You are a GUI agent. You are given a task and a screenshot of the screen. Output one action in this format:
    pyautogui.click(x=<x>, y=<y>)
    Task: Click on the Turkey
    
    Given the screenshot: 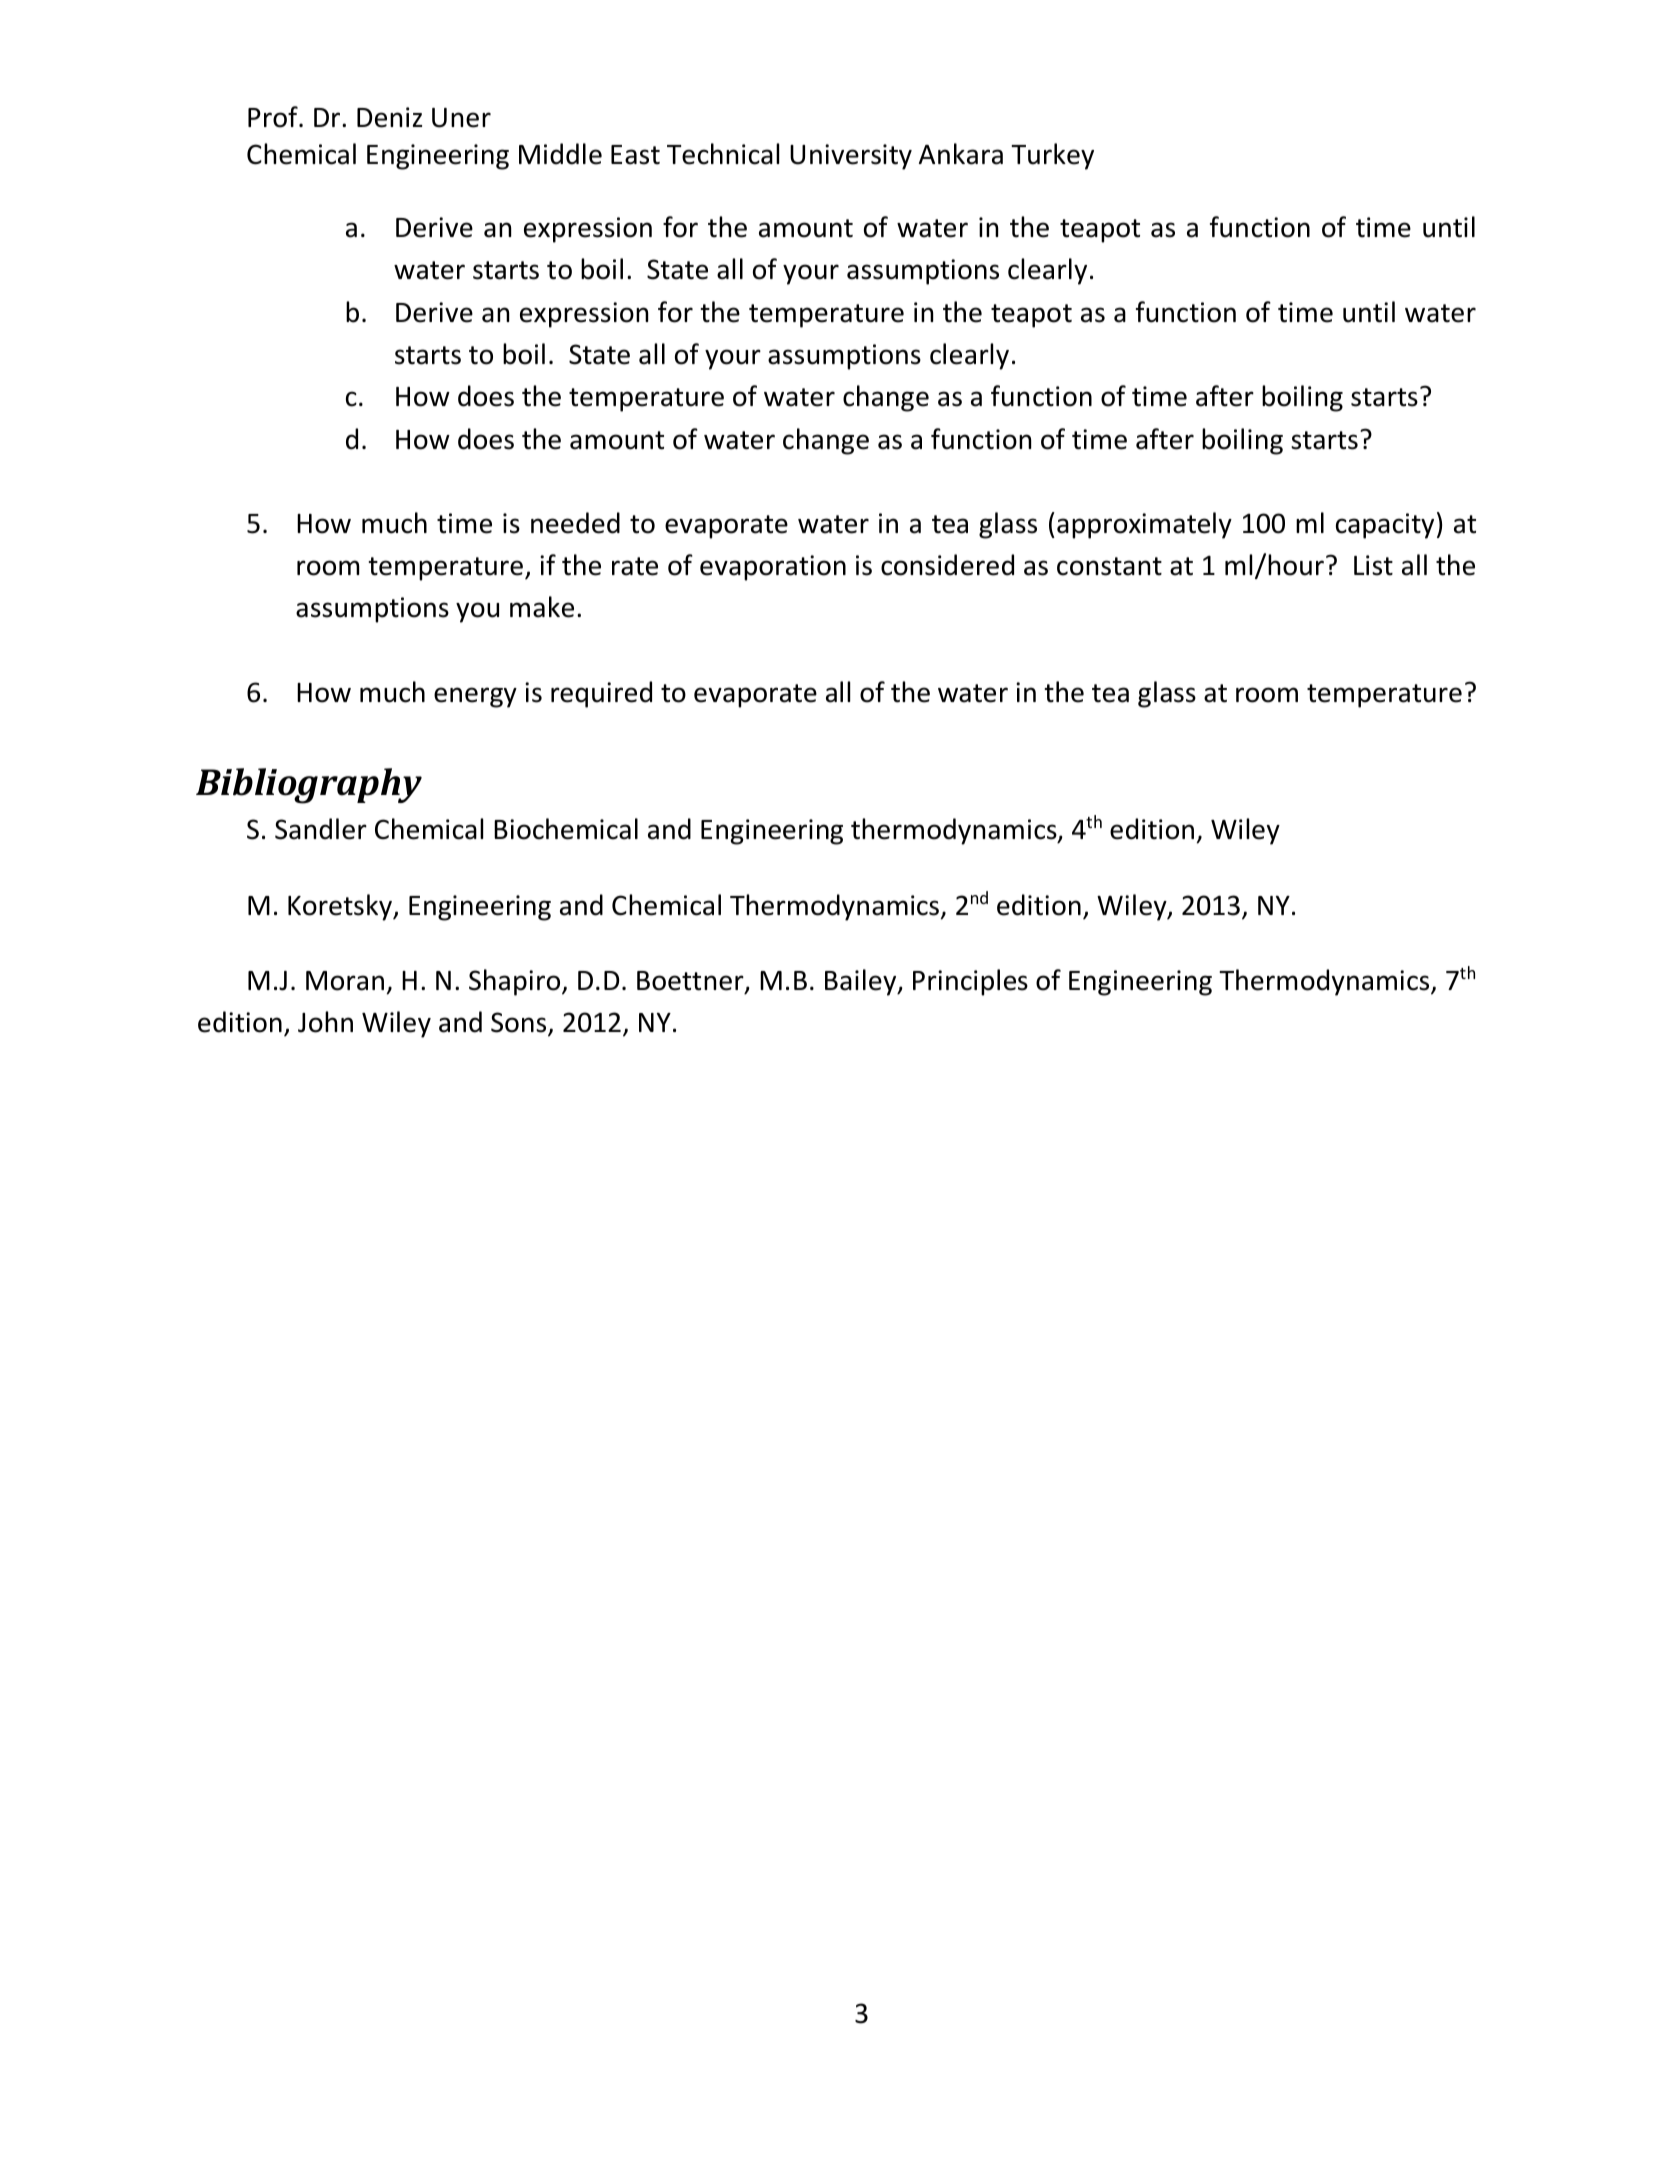 What is the action you would take?
    pyautogui.click(x=1052, y=156)
